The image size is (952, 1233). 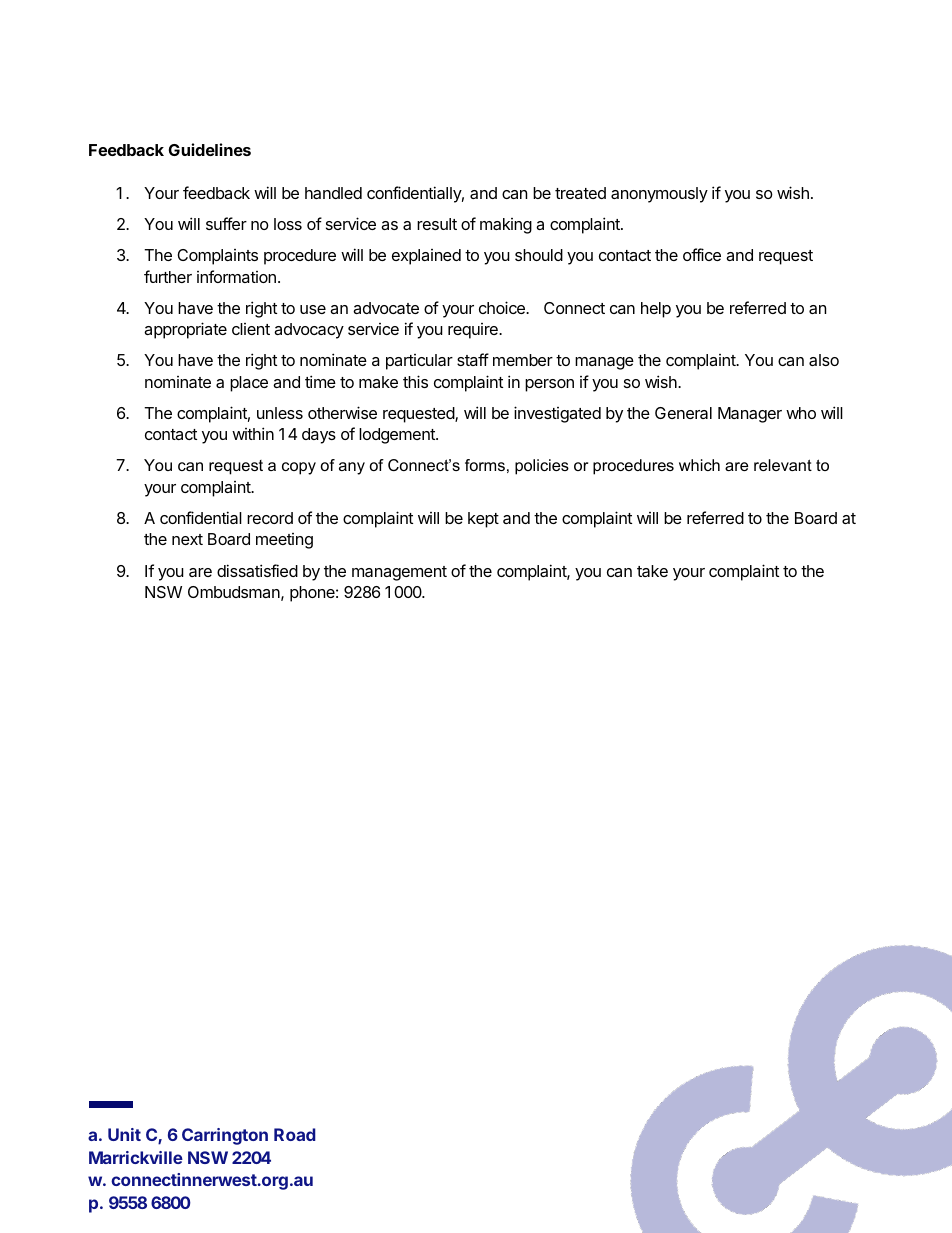 What do you see at coordinates (659, 195) in the document?
I see `anonymously` at bounding box center [659, 195].
